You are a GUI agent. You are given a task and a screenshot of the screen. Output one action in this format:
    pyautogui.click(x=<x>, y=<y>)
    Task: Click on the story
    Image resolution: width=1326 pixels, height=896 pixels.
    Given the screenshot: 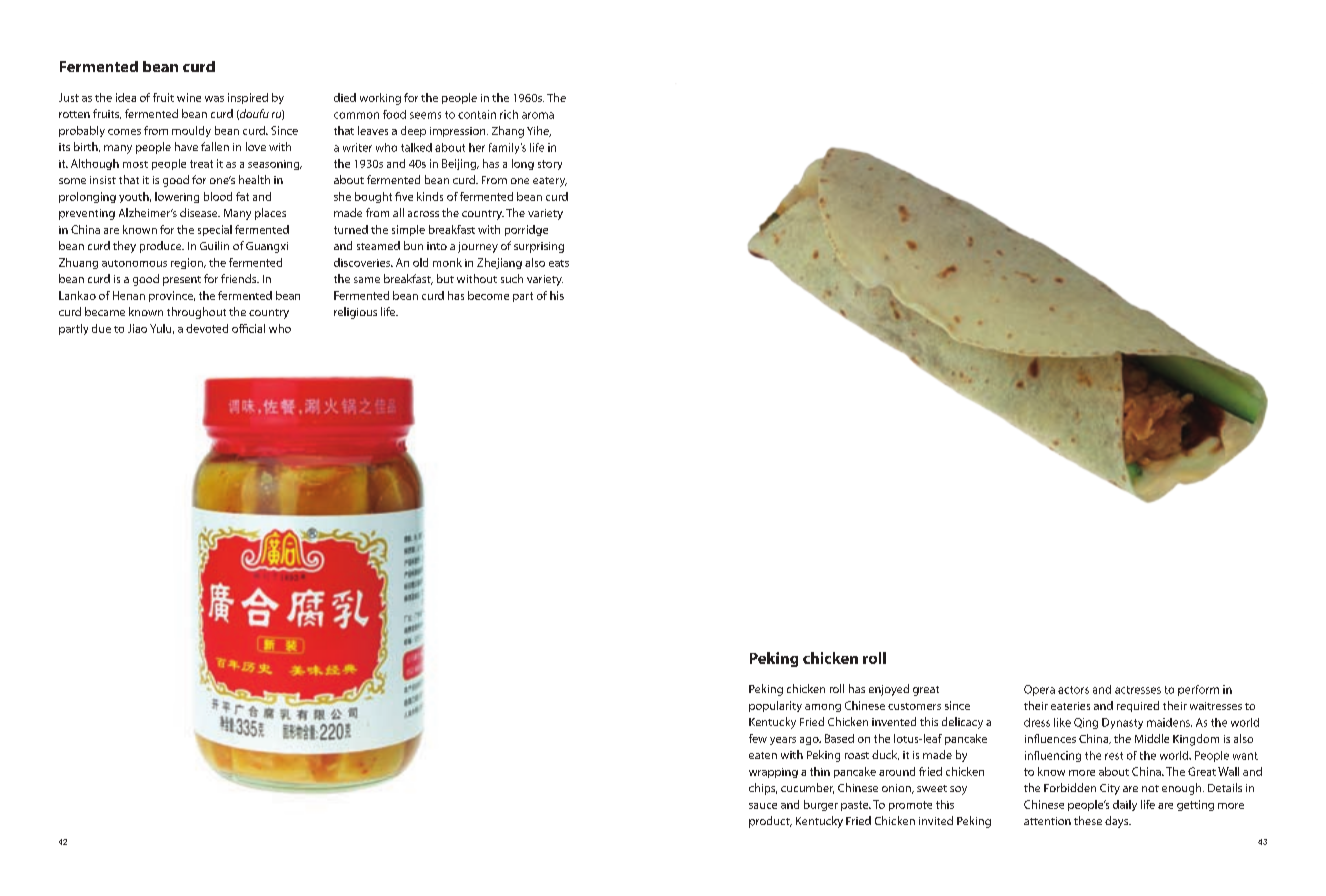 What is the action you would take?
    pyautogui.click(x=550, y=165)
